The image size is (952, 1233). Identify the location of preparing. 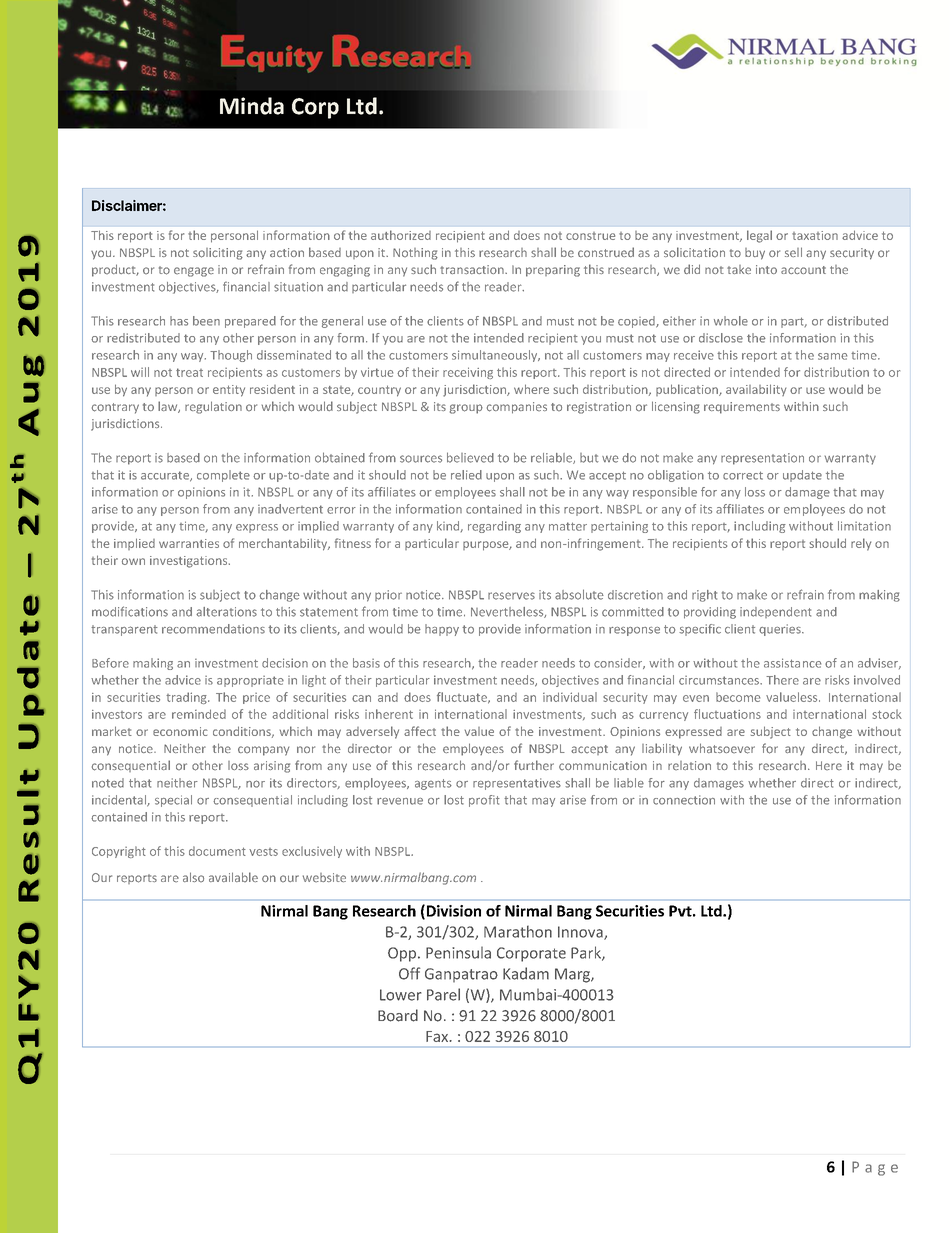
(553, 271).
